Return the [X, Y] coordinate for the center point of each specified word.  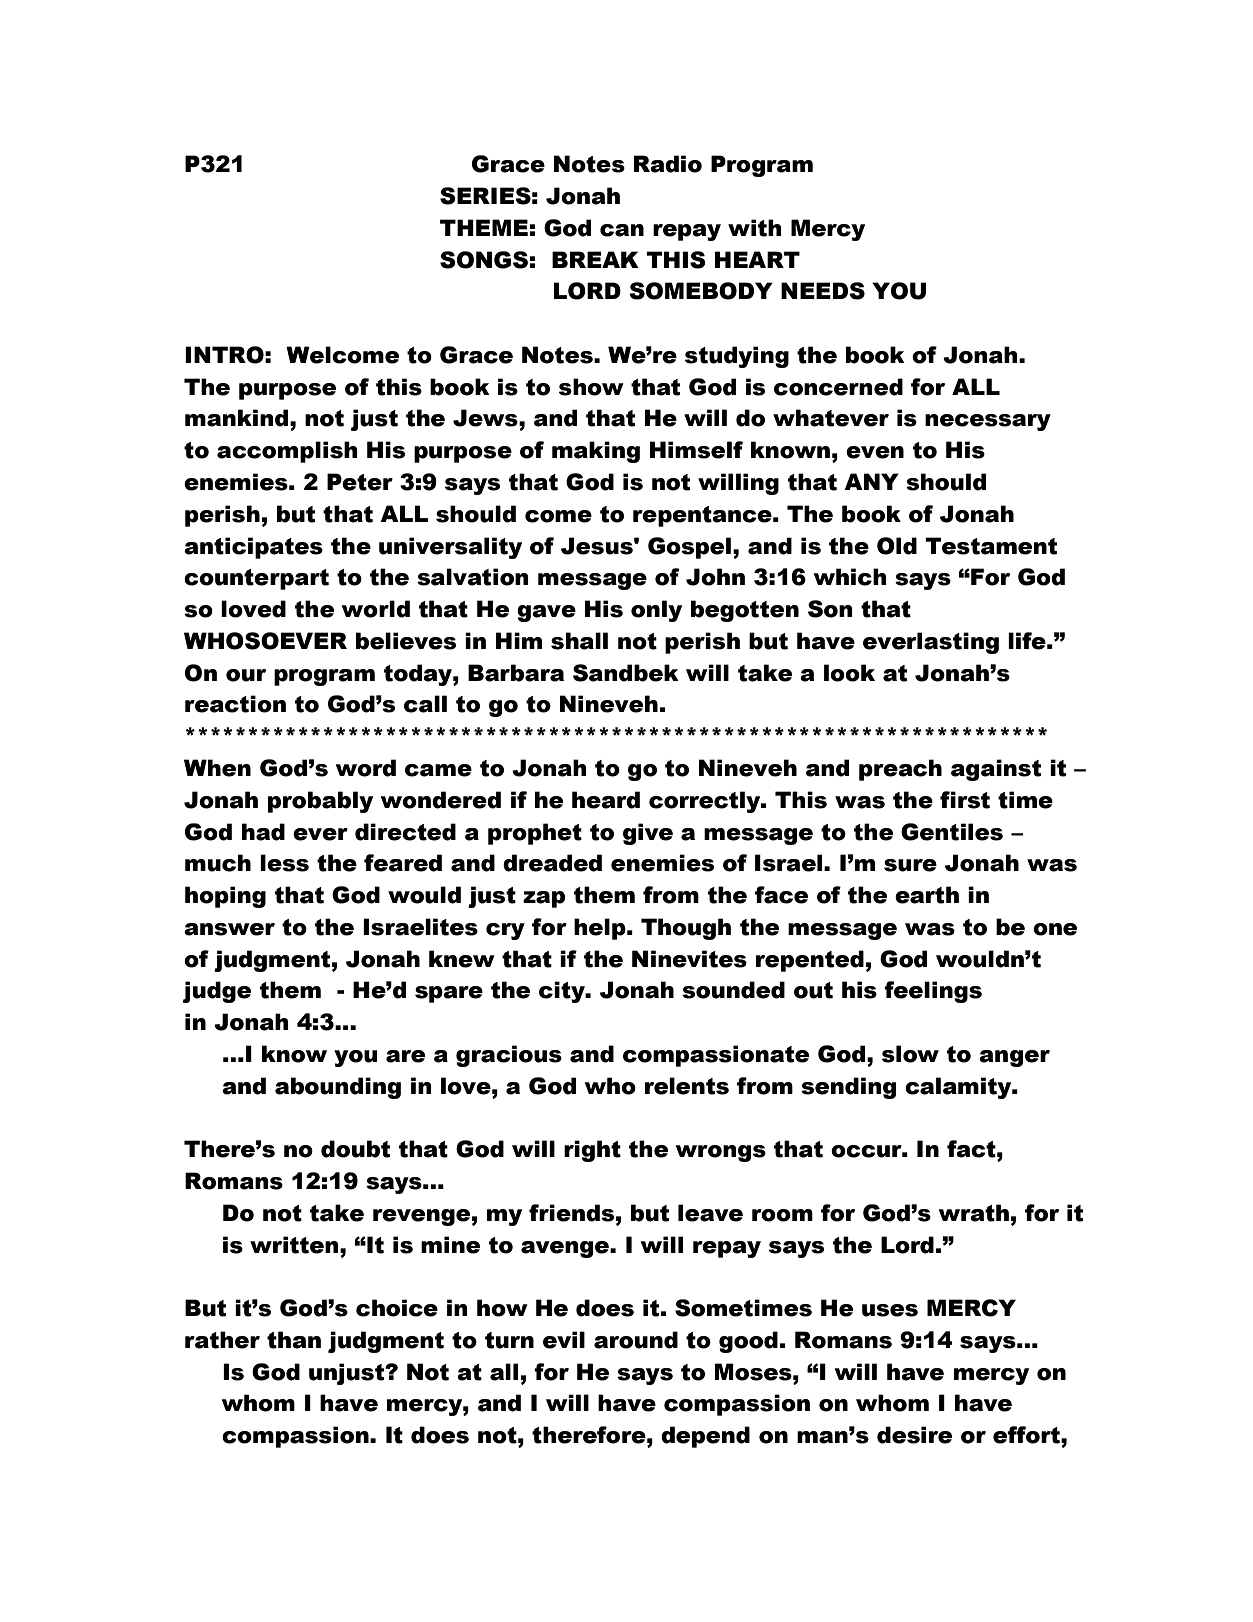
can [622, 230]
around [636, 1340]
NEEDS [823, 291]
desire [914, 1435]
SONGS [484, 260]
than [294, 1340]
